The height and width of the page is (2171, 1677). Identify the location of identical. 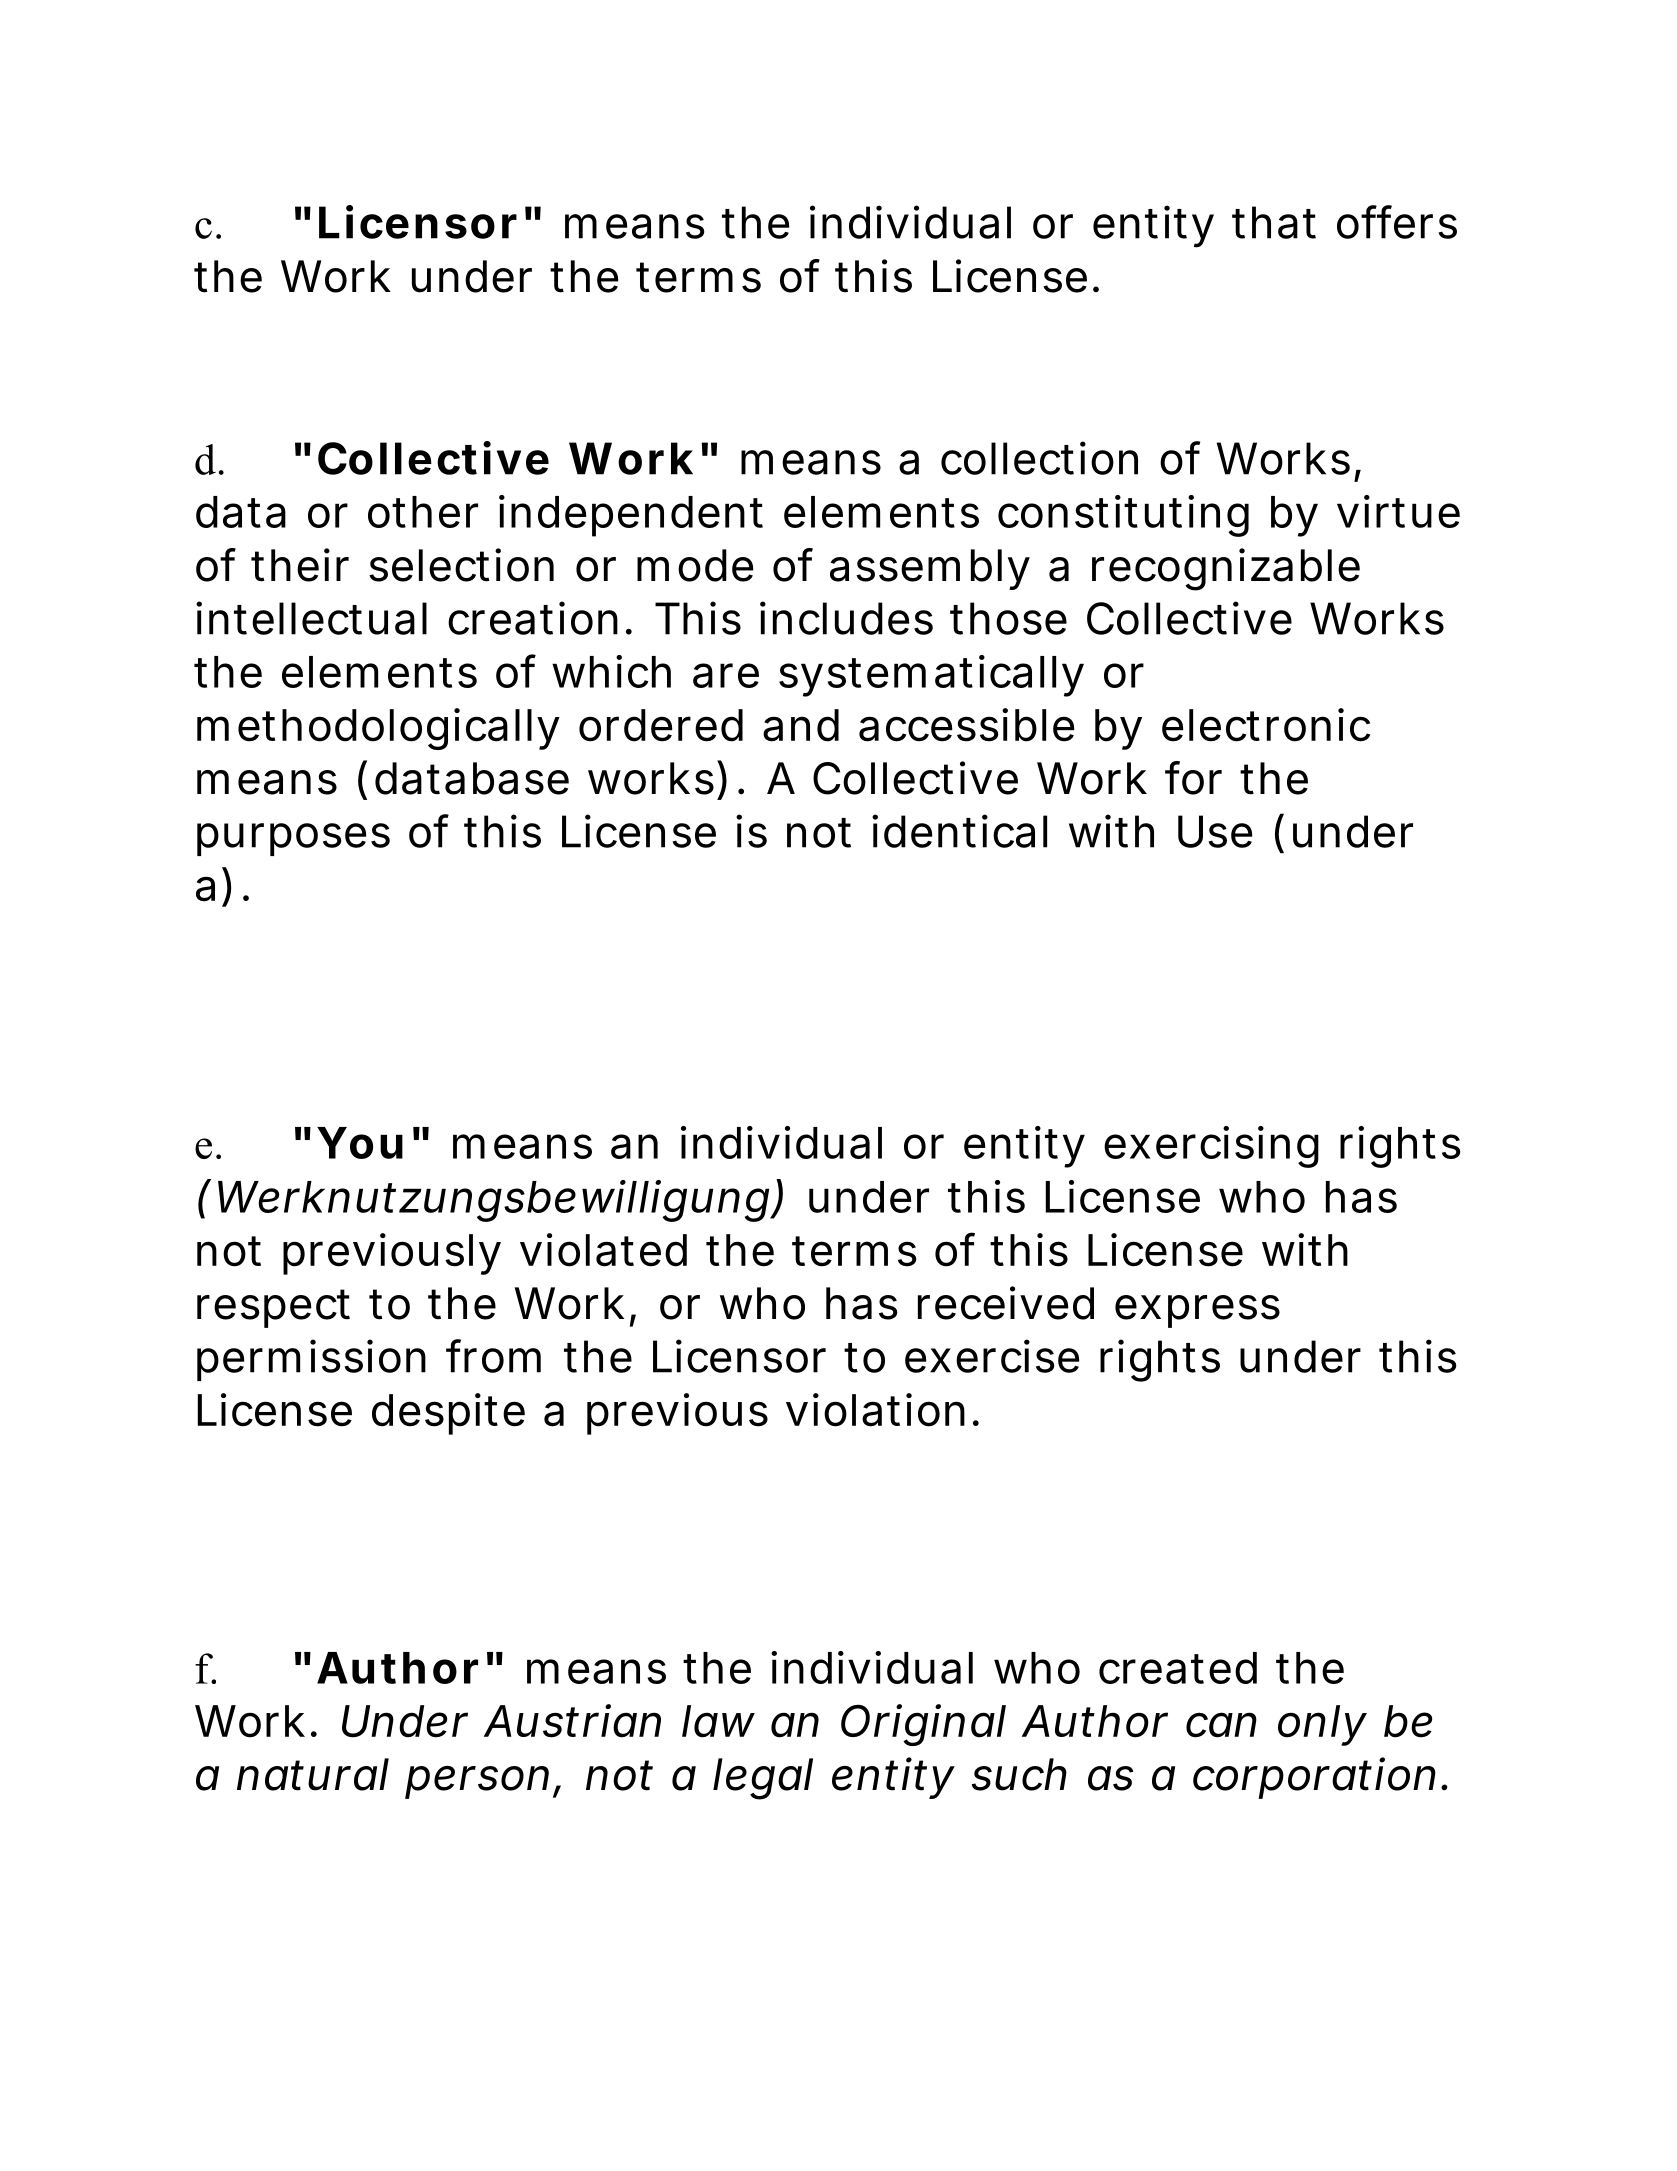
(959, 831).
